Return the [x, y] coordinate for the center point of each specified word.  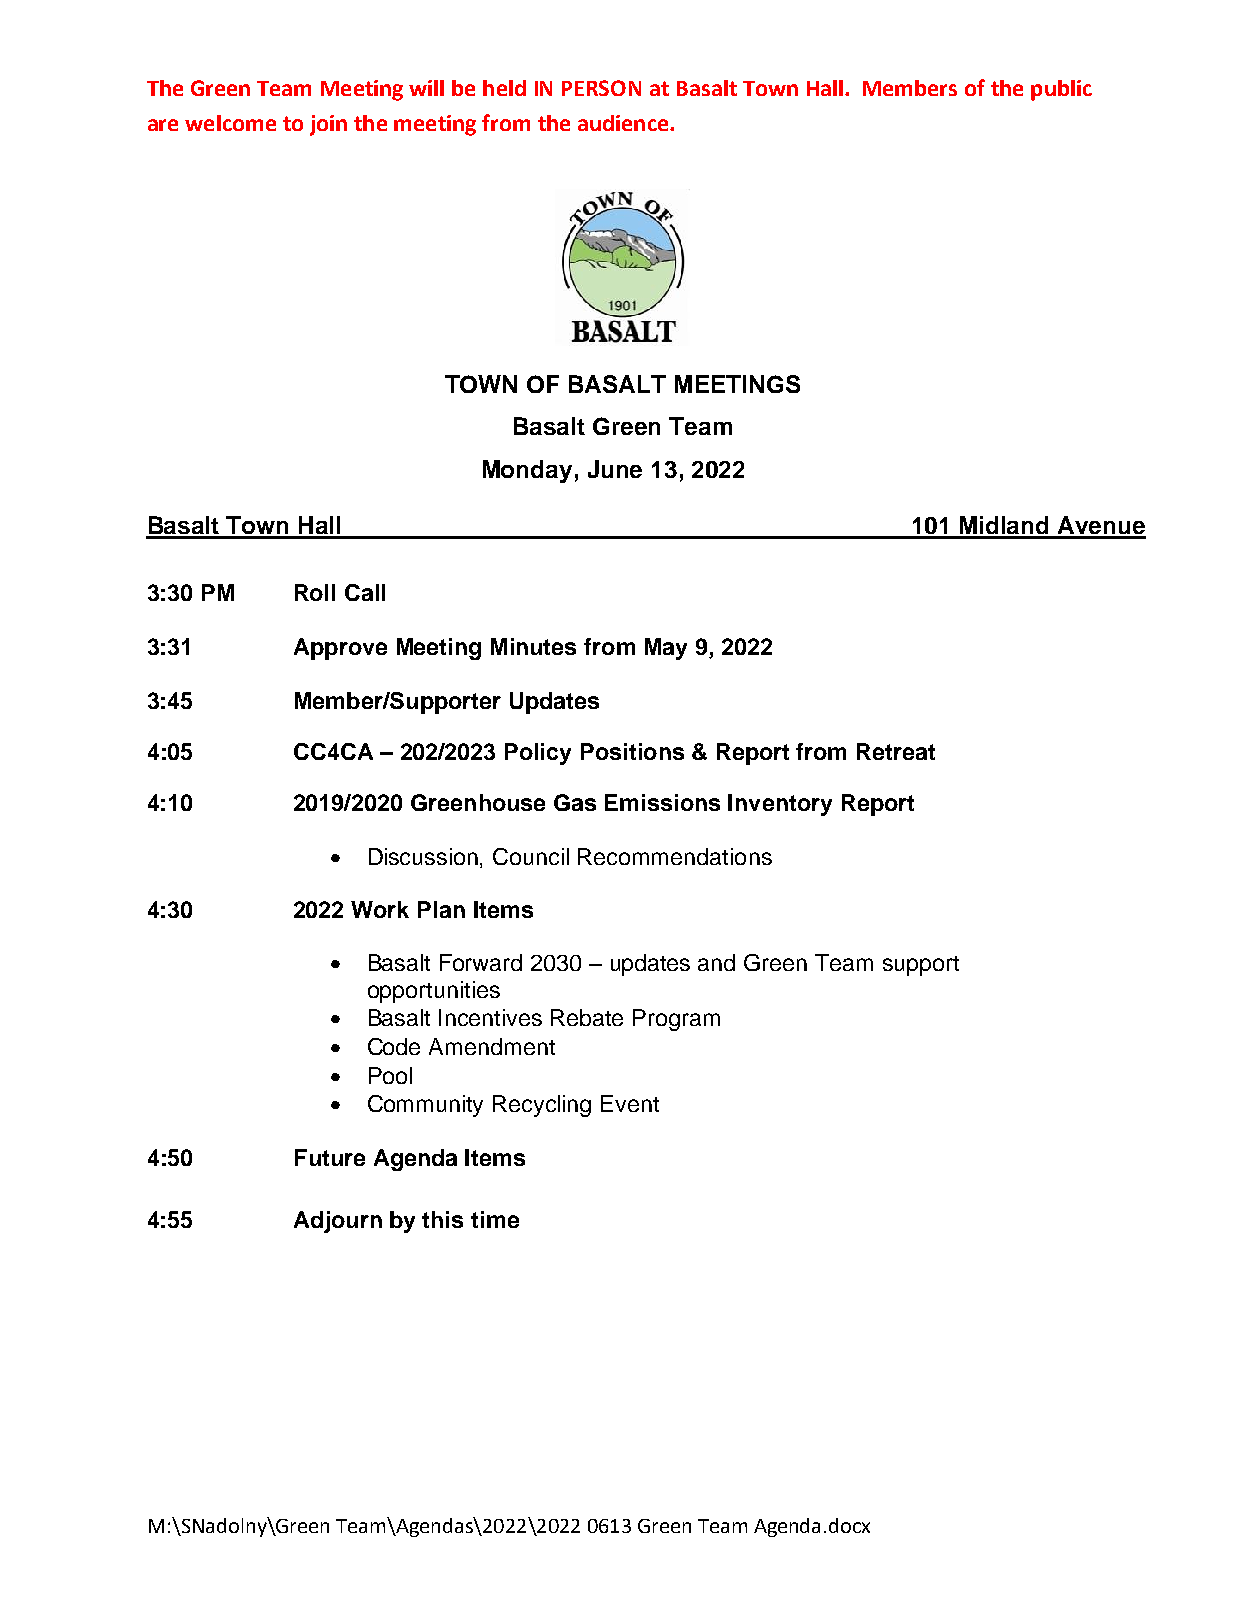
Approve [340, 649]
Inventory [780, 805]
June [615, 469]
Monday [527, 471]
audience [624, 123]
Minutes [533, 646]
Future [330, 1157]
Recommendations [675, 856]
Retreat [896, 751]
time [495, 1219]
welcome [230, 123]
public [1061, 90]
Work [380, 909]
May [666, 649]
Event [630, 1103]
